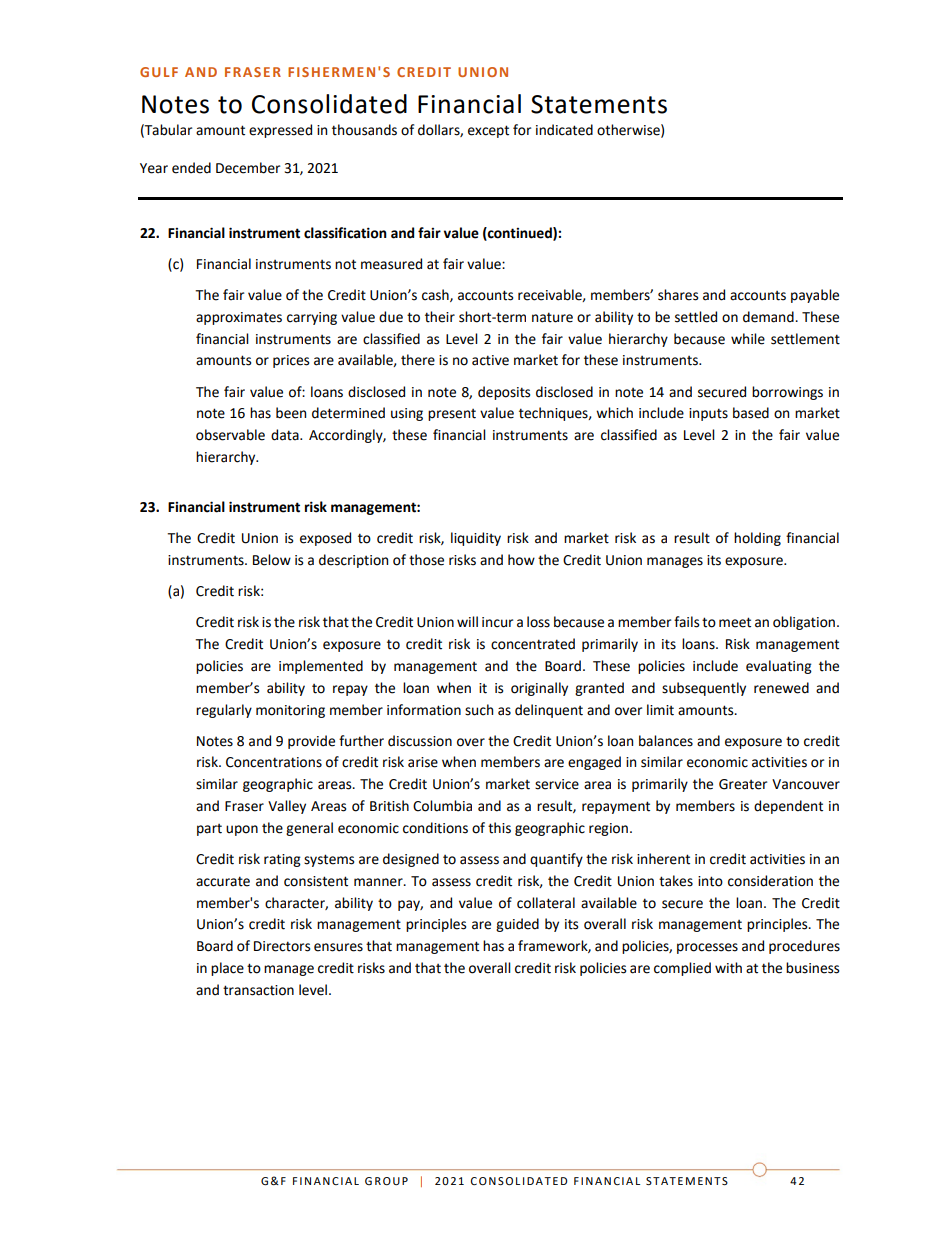 This screenshot has height=1233, width=952. What do you see at coordinates (386, 1181) in the screenshot?
I see `GROUP` at bounding box center [386, 1181].
